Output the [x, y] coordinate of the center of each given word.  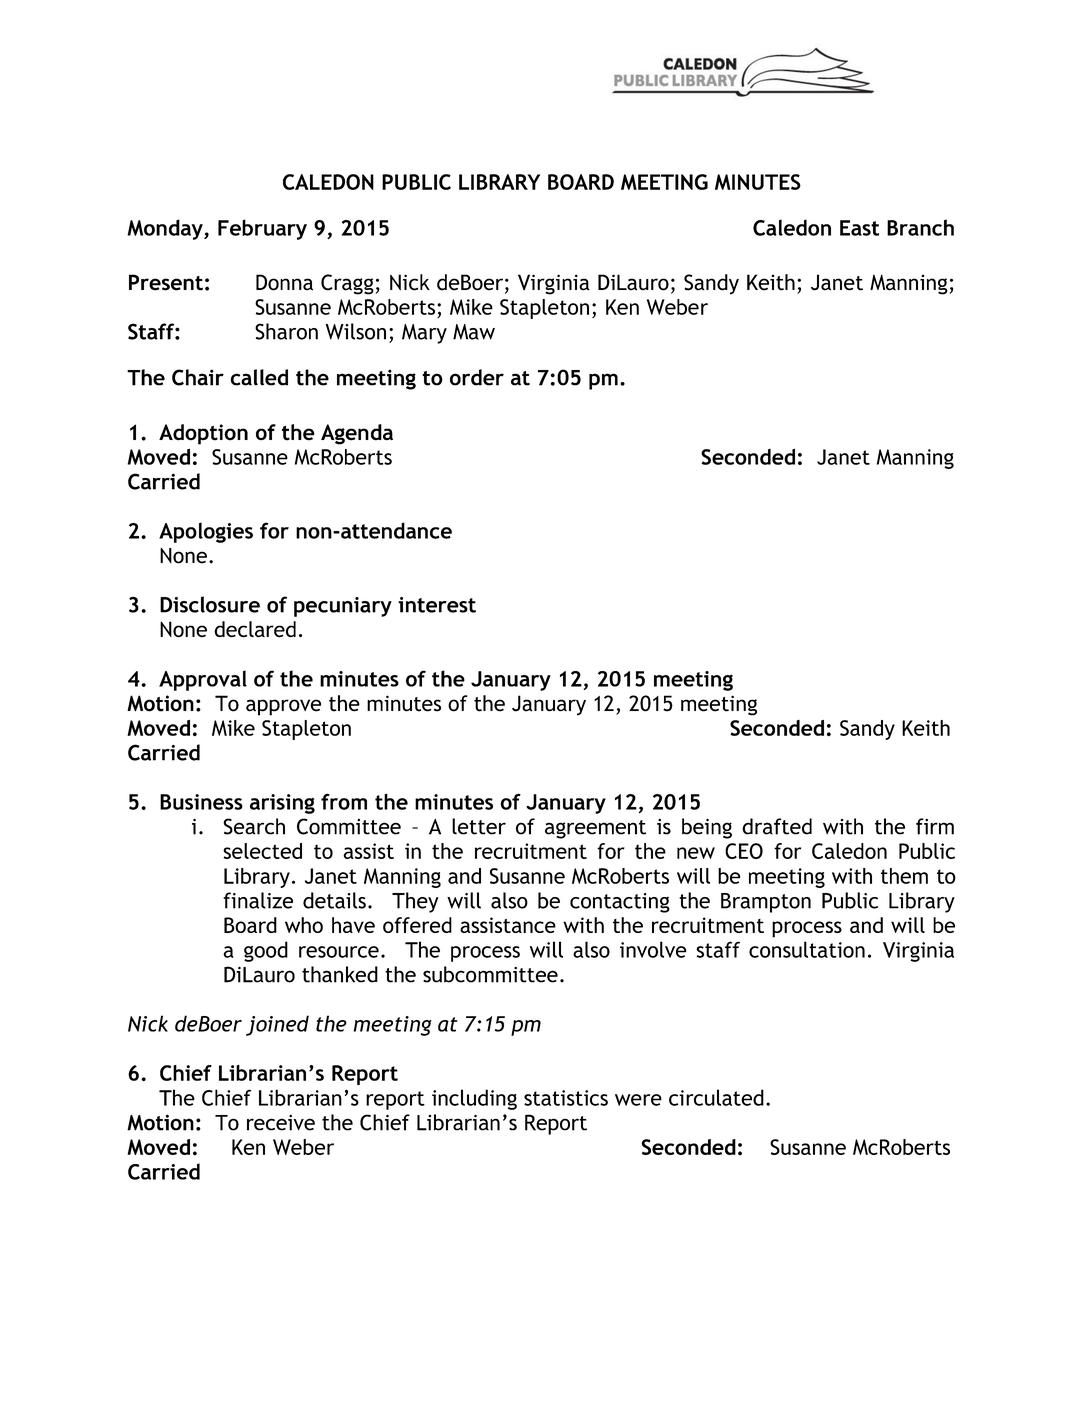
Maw [474, 332]
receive [281, 1123]
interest [437, 605]
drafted [777, 826]
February [262, 229]
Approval [203, 680]
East [859, 228]
